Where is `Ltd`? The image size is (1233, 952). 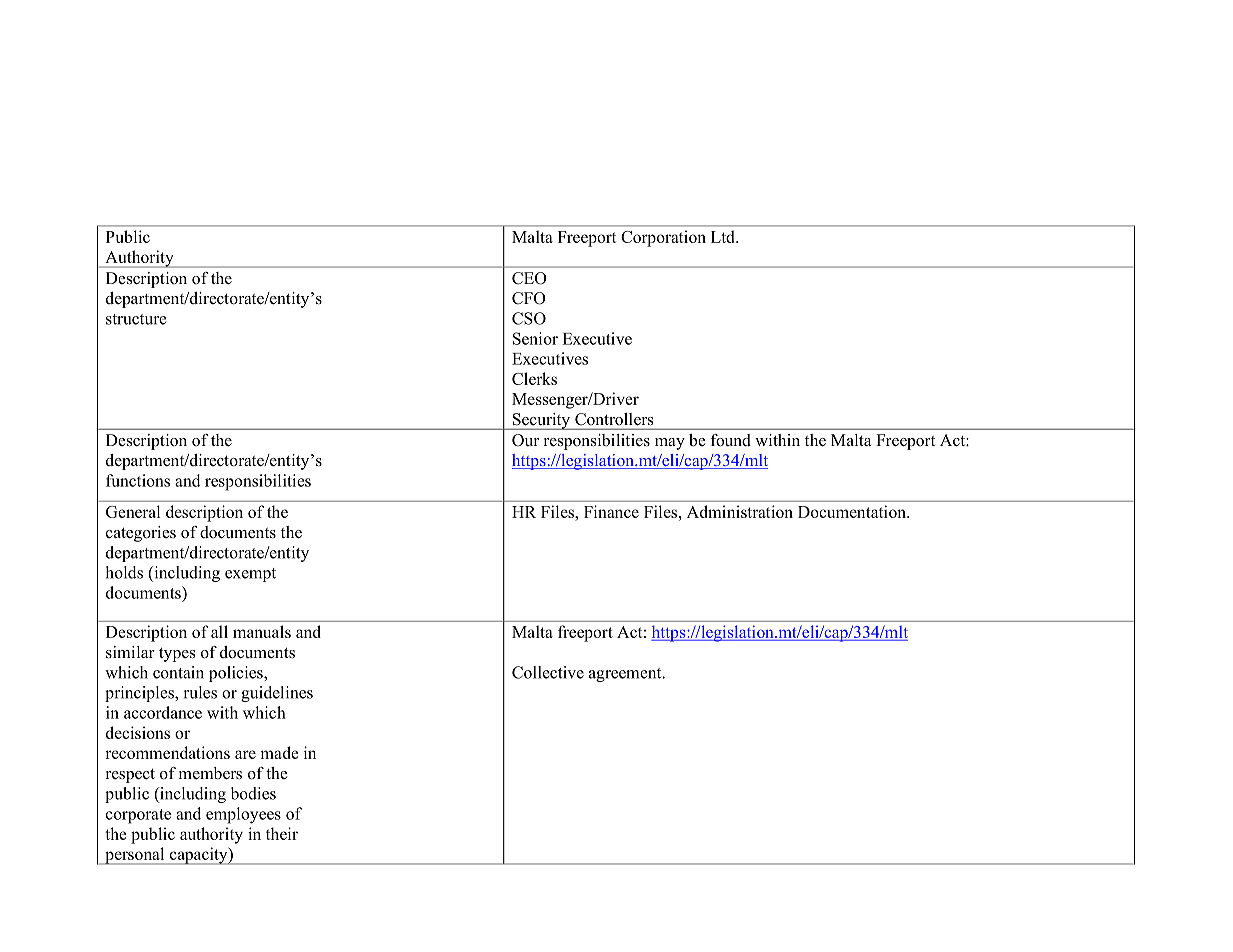
Ltd is located at coordinates (724, 236).
